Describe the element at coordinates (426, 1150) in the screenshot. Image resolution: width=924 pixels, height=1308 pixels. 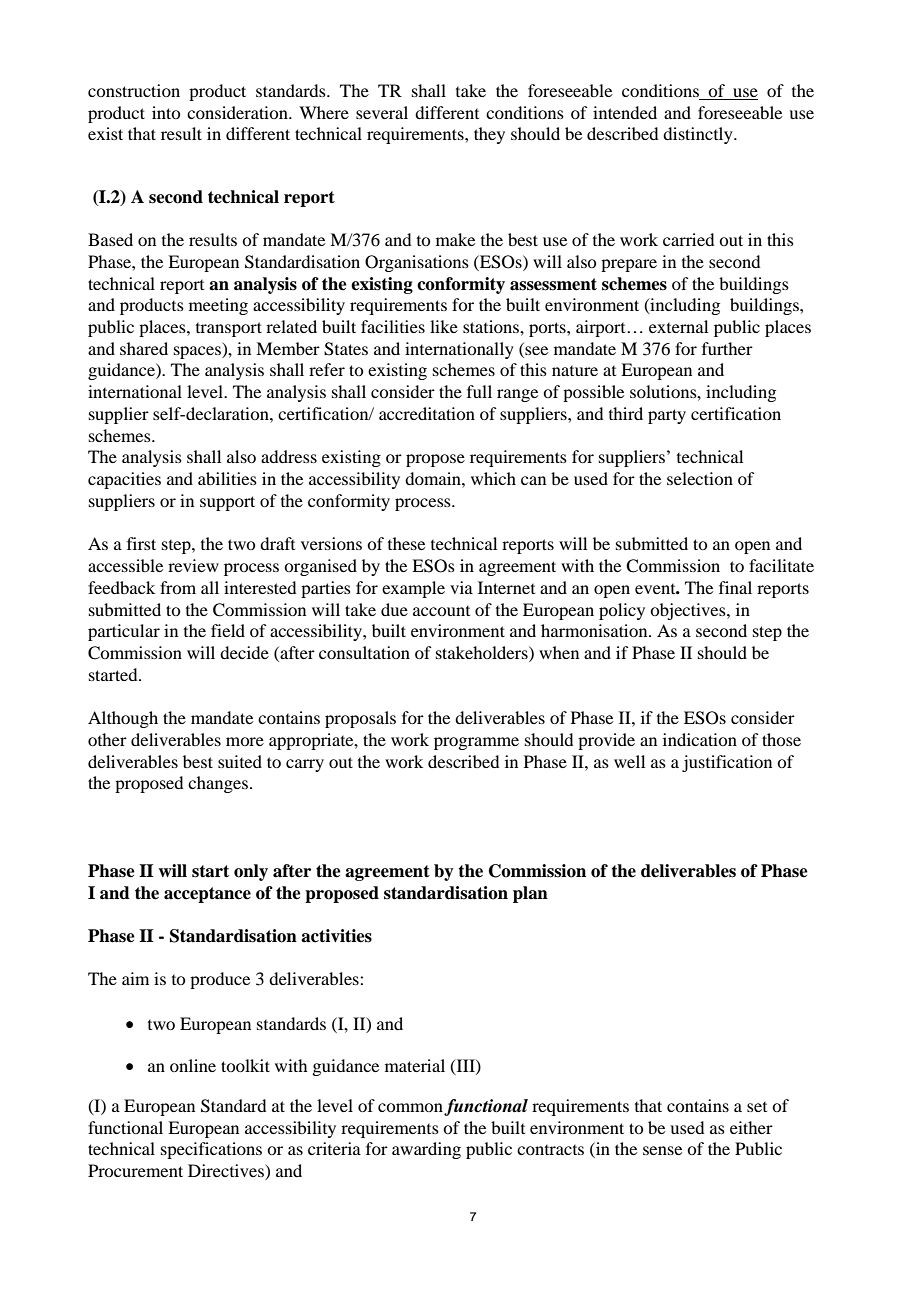
I see `awarding` at that location.
